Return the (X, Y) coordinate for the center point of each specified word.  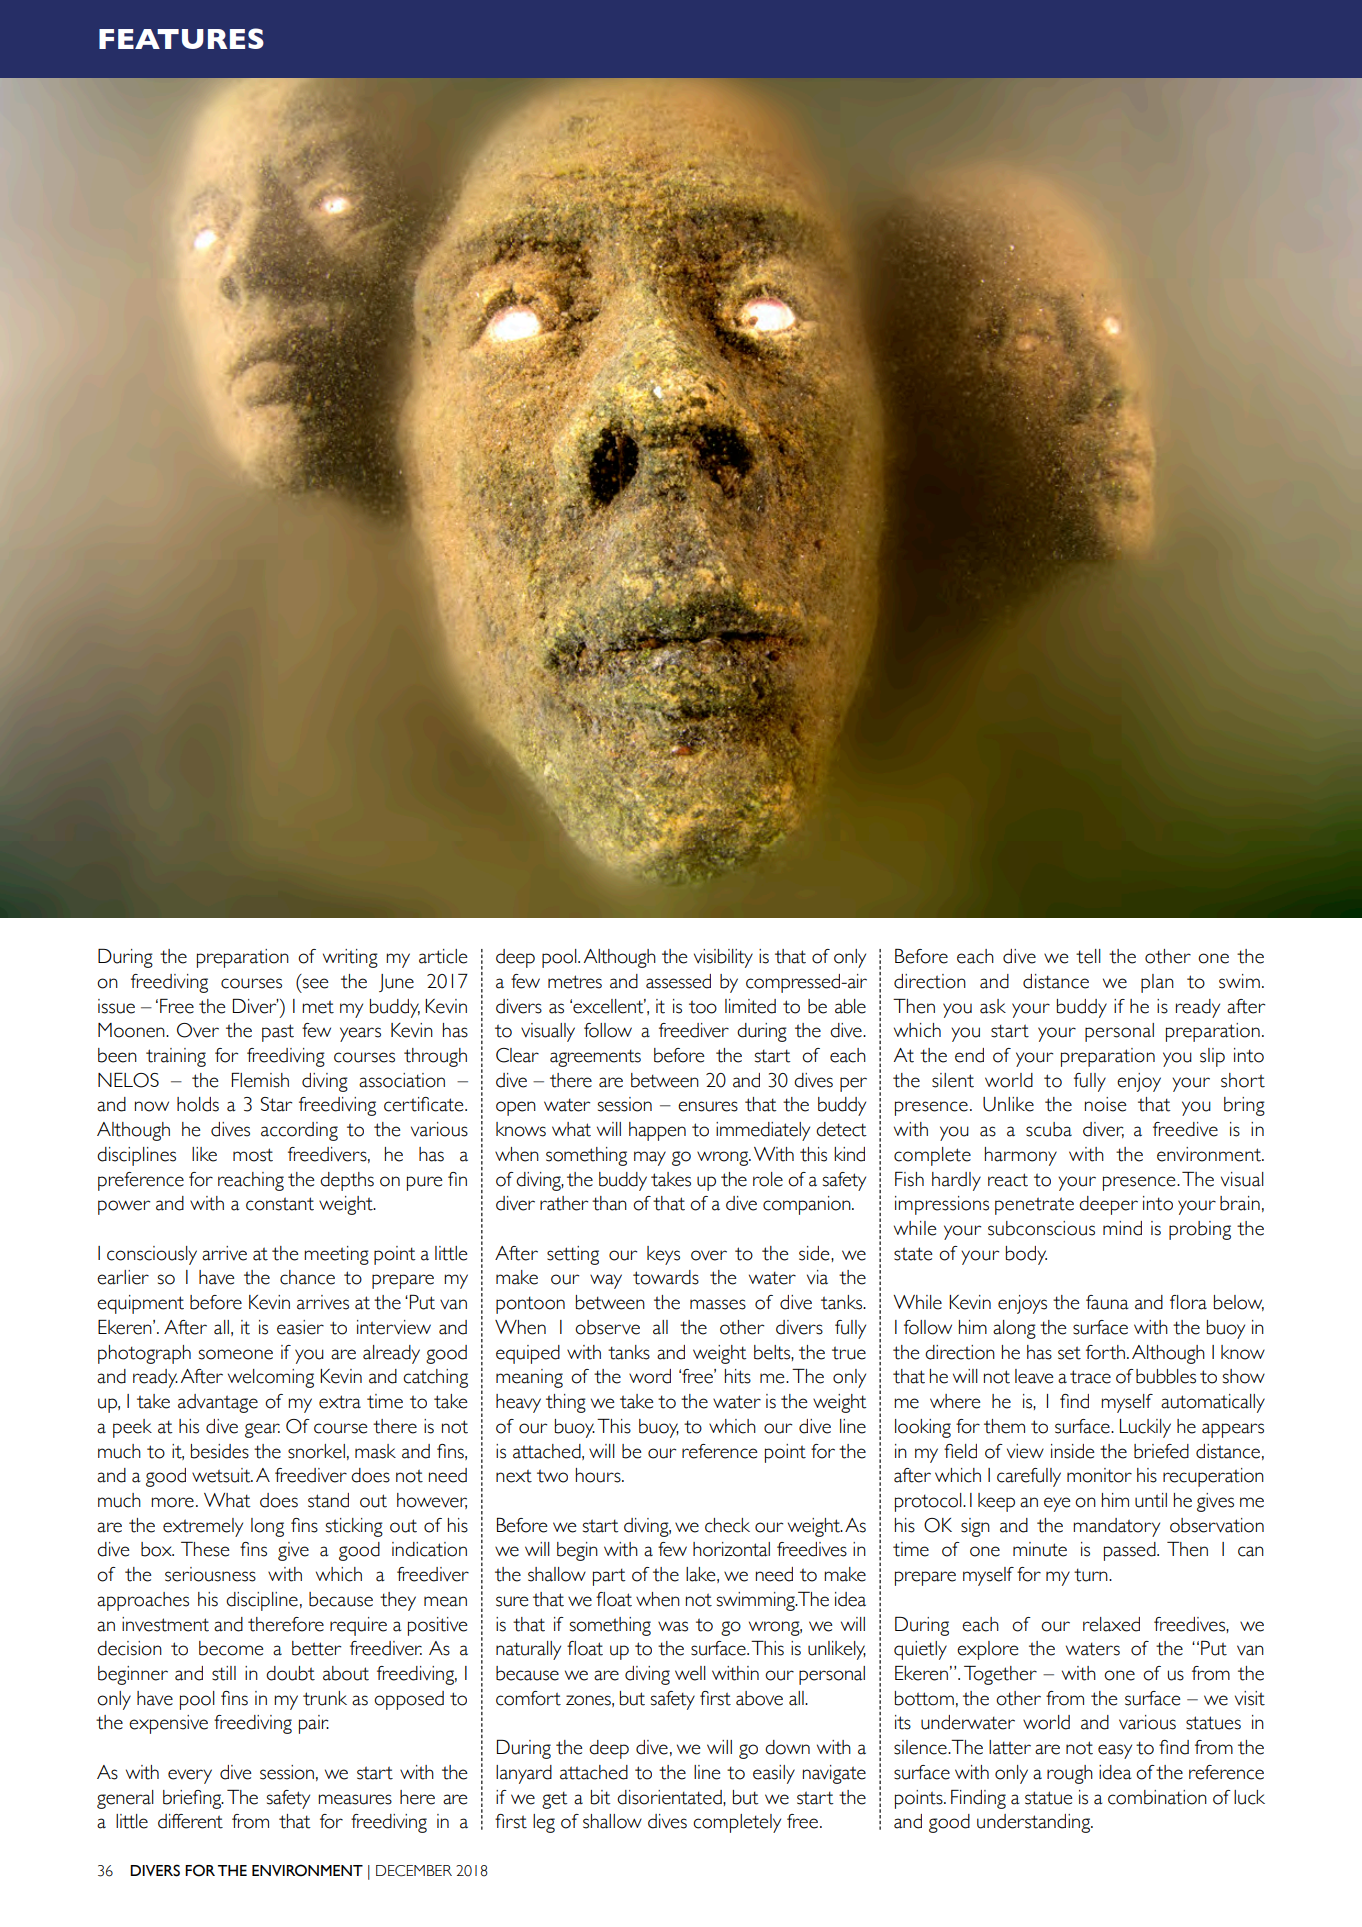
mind (1122, 1228)
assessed (678, 981)
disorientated (670, 1797)
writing (350, 958)
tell (1088, 956)
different (190, 1821)
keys (663, 1255)
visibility (723, 958)
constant (280, 1204)
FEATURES (181, 38)
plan (1157, 983)
